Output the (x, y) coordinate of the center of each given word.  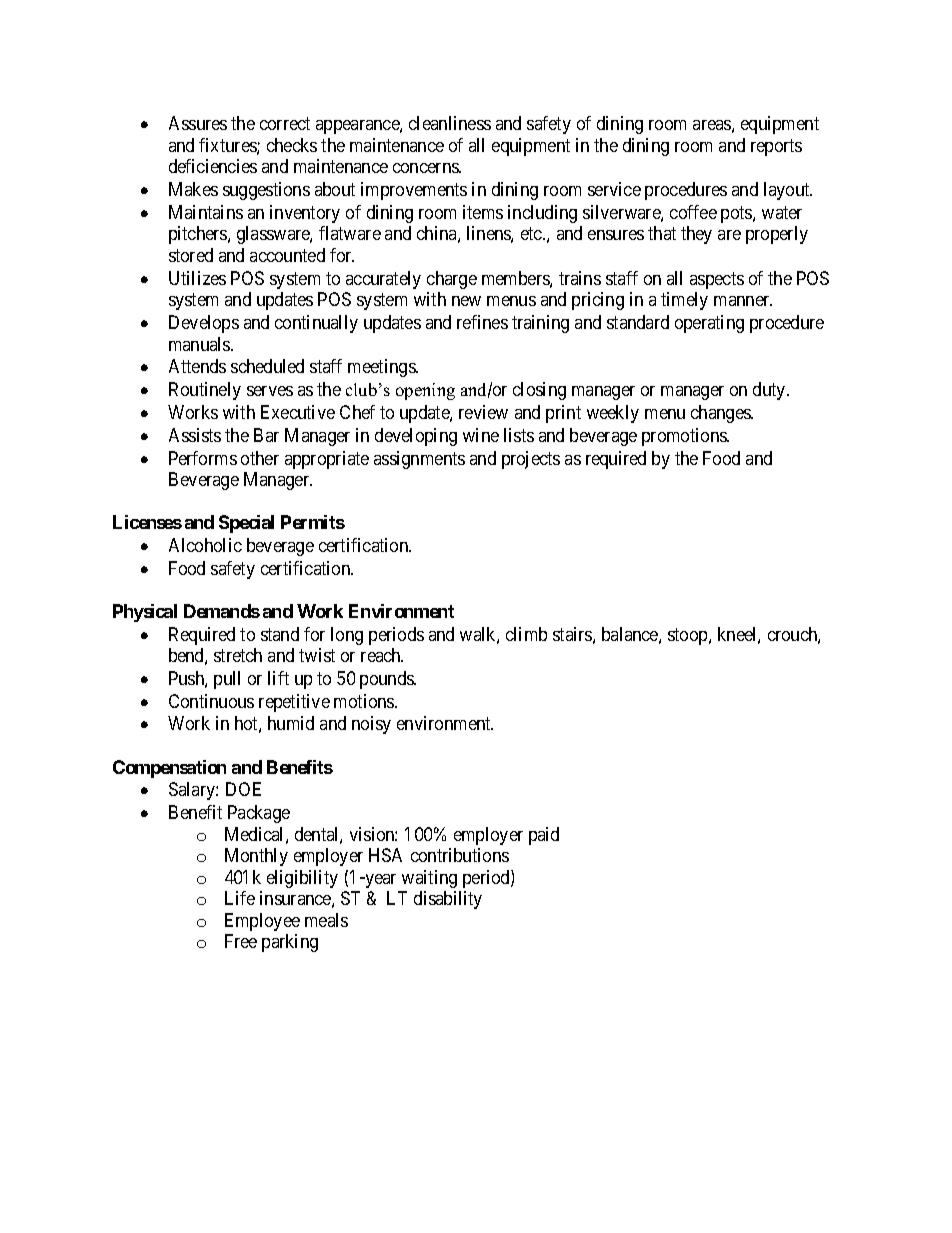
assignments (419, 460)
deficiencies (213, 166)
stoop (689, 636)
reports (776, 147)
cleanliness (450, 123)
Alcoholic (205, 545)
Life (240, 898)
